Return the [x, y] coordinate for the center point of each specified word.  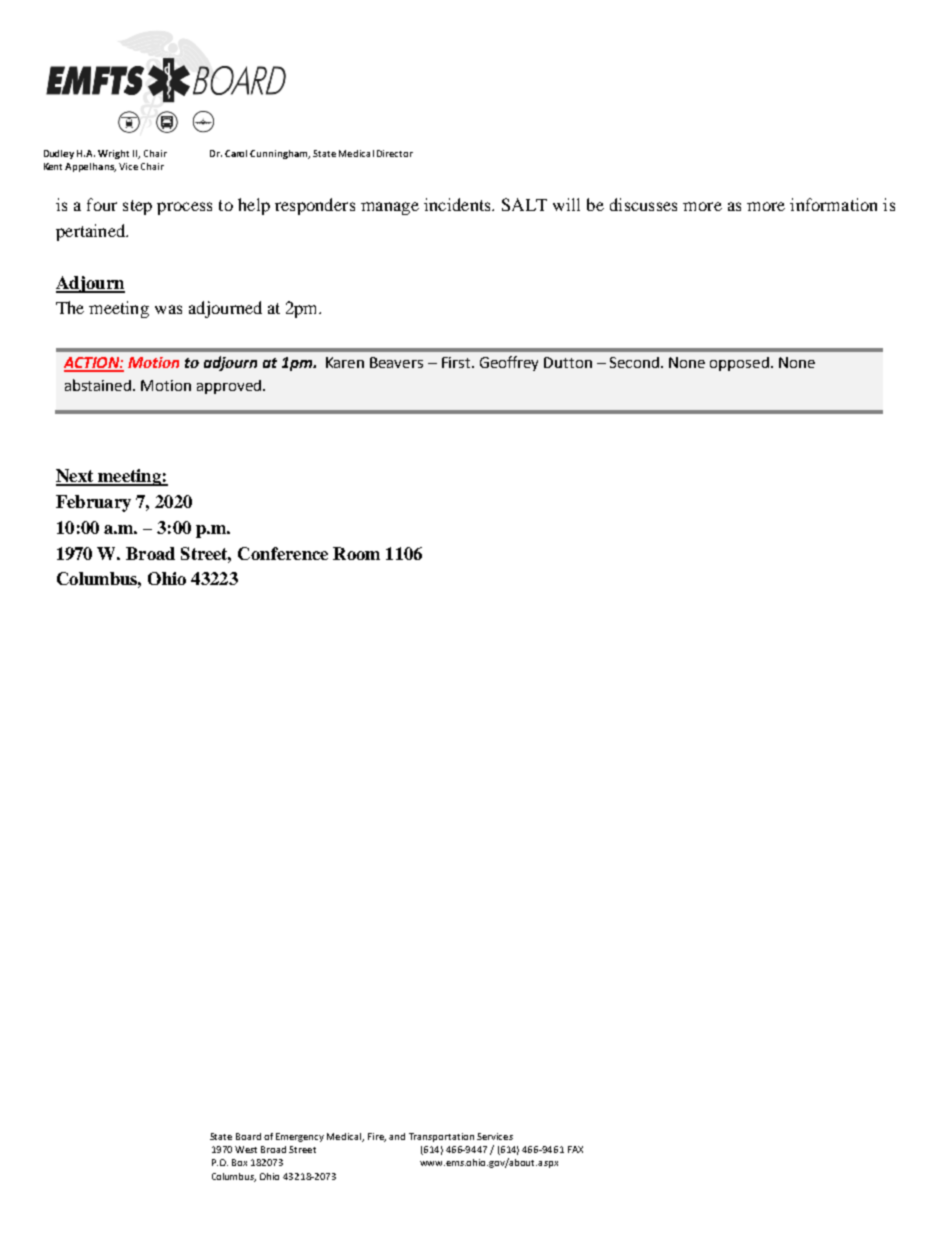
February [93, 503]
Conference [283, 553]
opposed [739, 364]
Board [248, 1136]
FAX [575, 1149]
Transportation [441, 1137]
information [833, 204]
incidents [458, 204]
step [137, 207]
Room [356, 553]
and [397, 1136]
